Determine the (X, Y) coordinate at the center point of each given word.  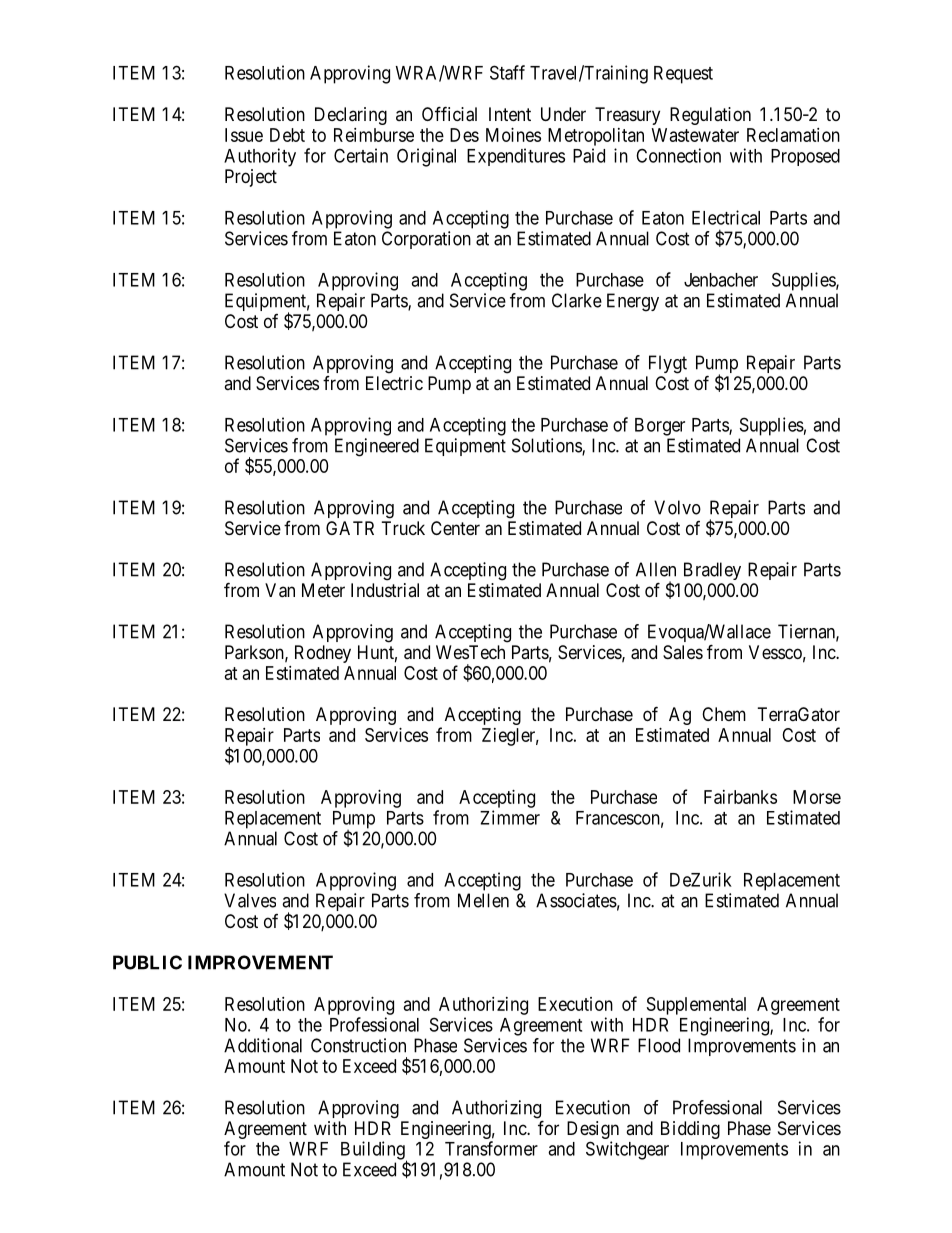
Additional (263, 1045)
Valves (250, 900)
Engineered (377, 447)
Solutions (547, 446)
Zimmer (510, 817)
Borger (660, 427)
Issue (244, 135)
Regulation (710, 116)
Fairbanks (740, 797)
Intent (510, 114)
